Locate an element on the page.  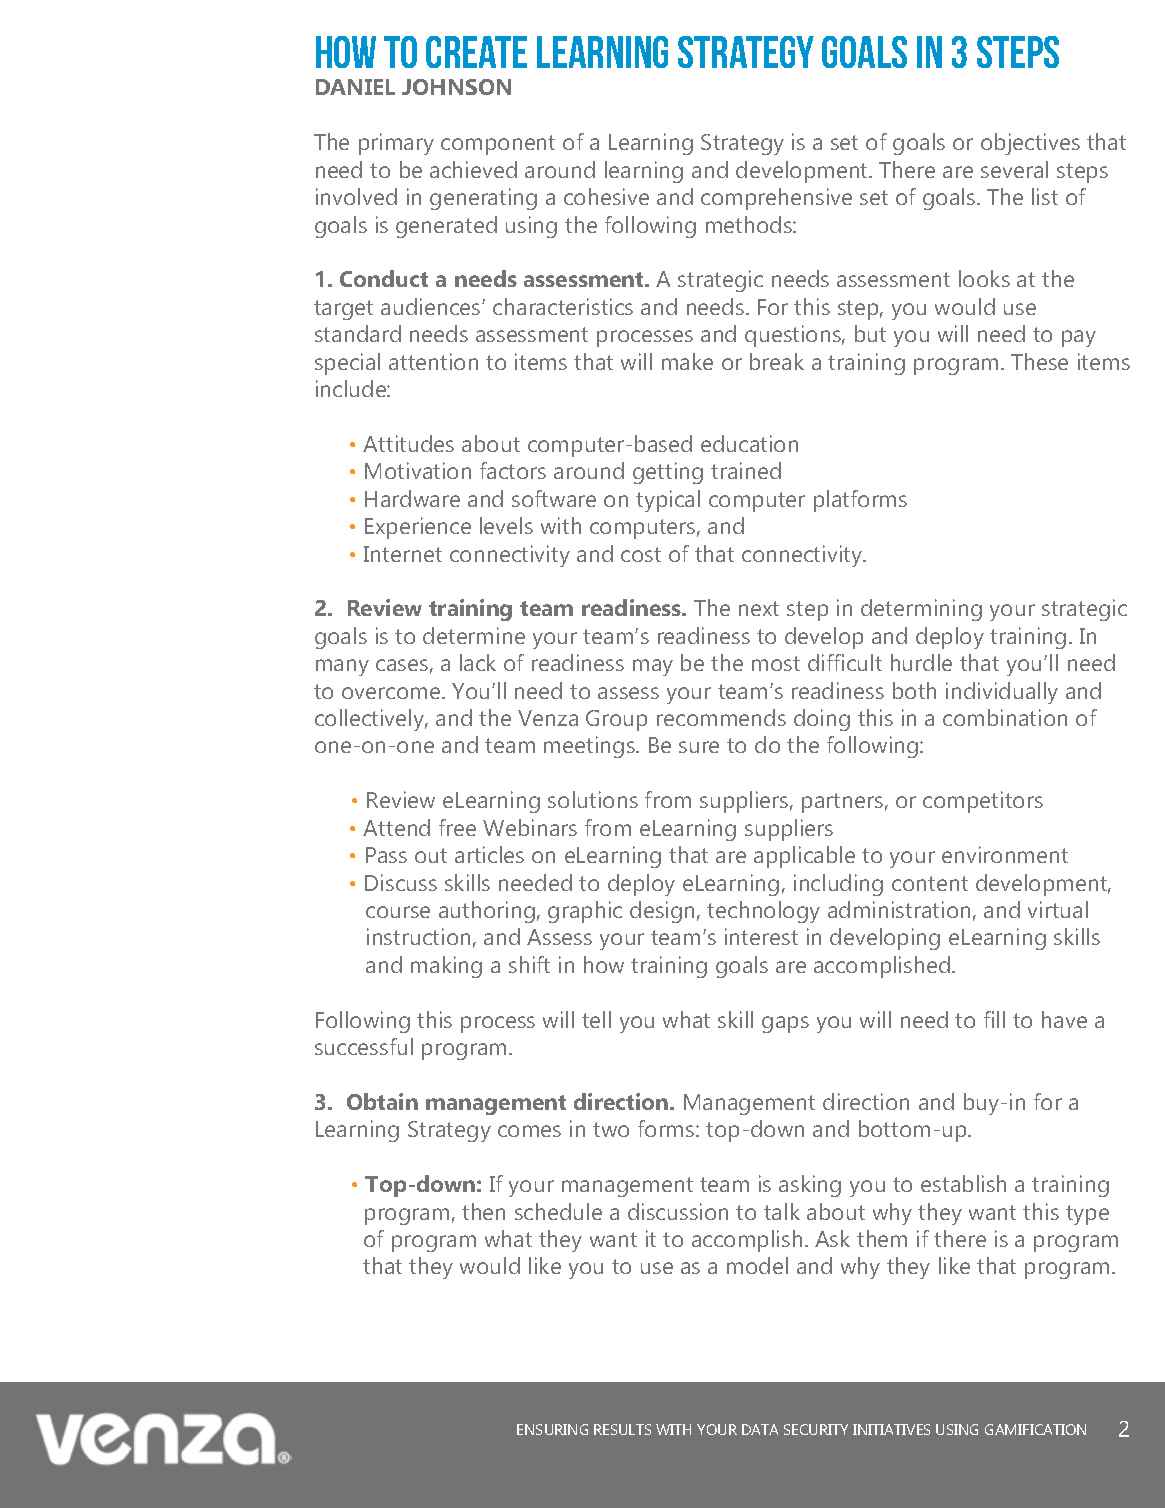
JOHNSON is located at coordinates (456, 87).
